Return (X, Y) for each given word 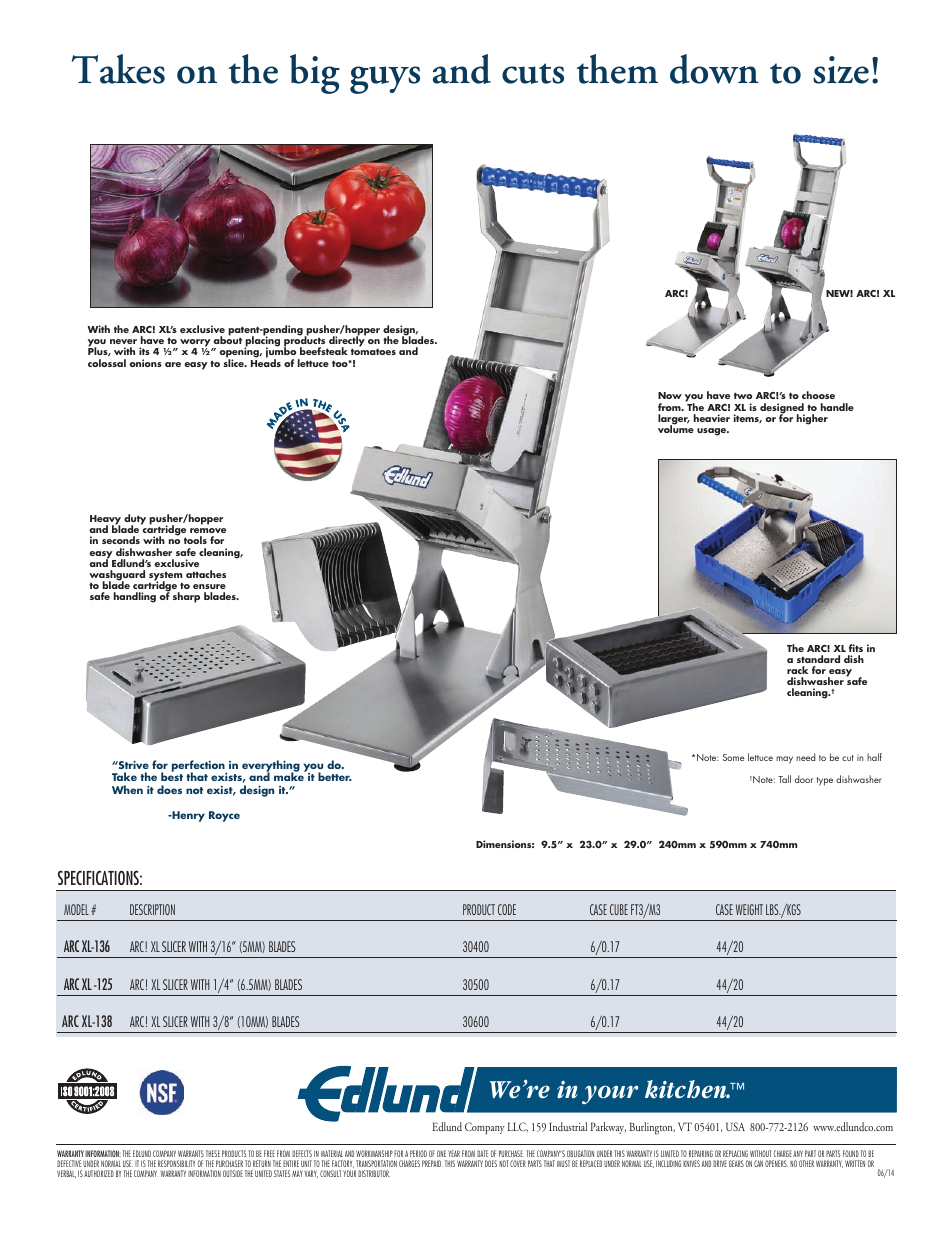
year (454, 1153)
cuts (533, 73)
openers (776, 1163)
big (315, 74)
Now (670, 395)
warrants (191, 1153)
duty (135, 520)
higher (812, 419)
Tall (784, 779)
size (841, 70)
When (127, 789)
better (335, 776)
